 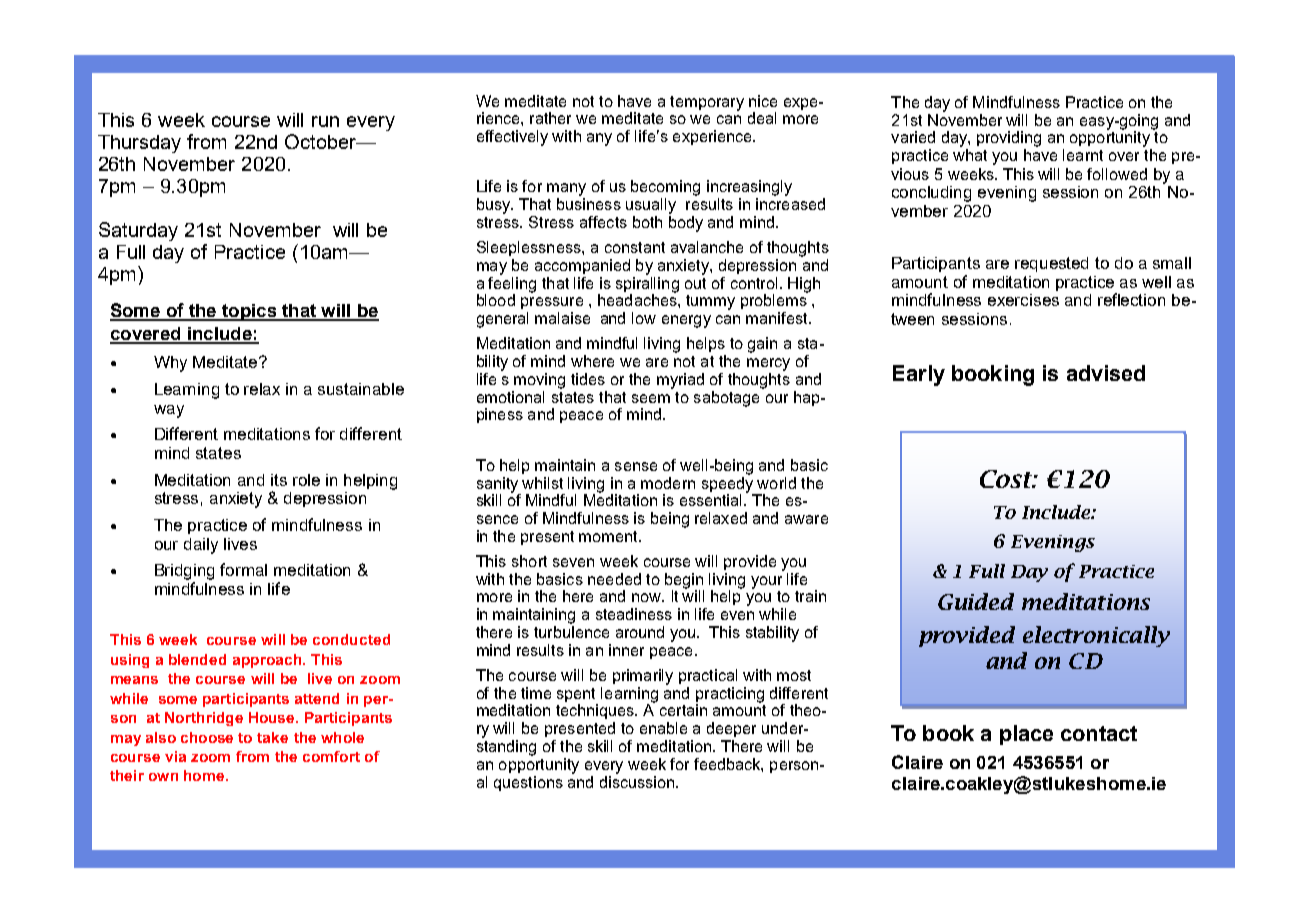 What do you see at coordinates (1106, 373) in the page?
I see `advised` at bounding box center [1106, 373].
